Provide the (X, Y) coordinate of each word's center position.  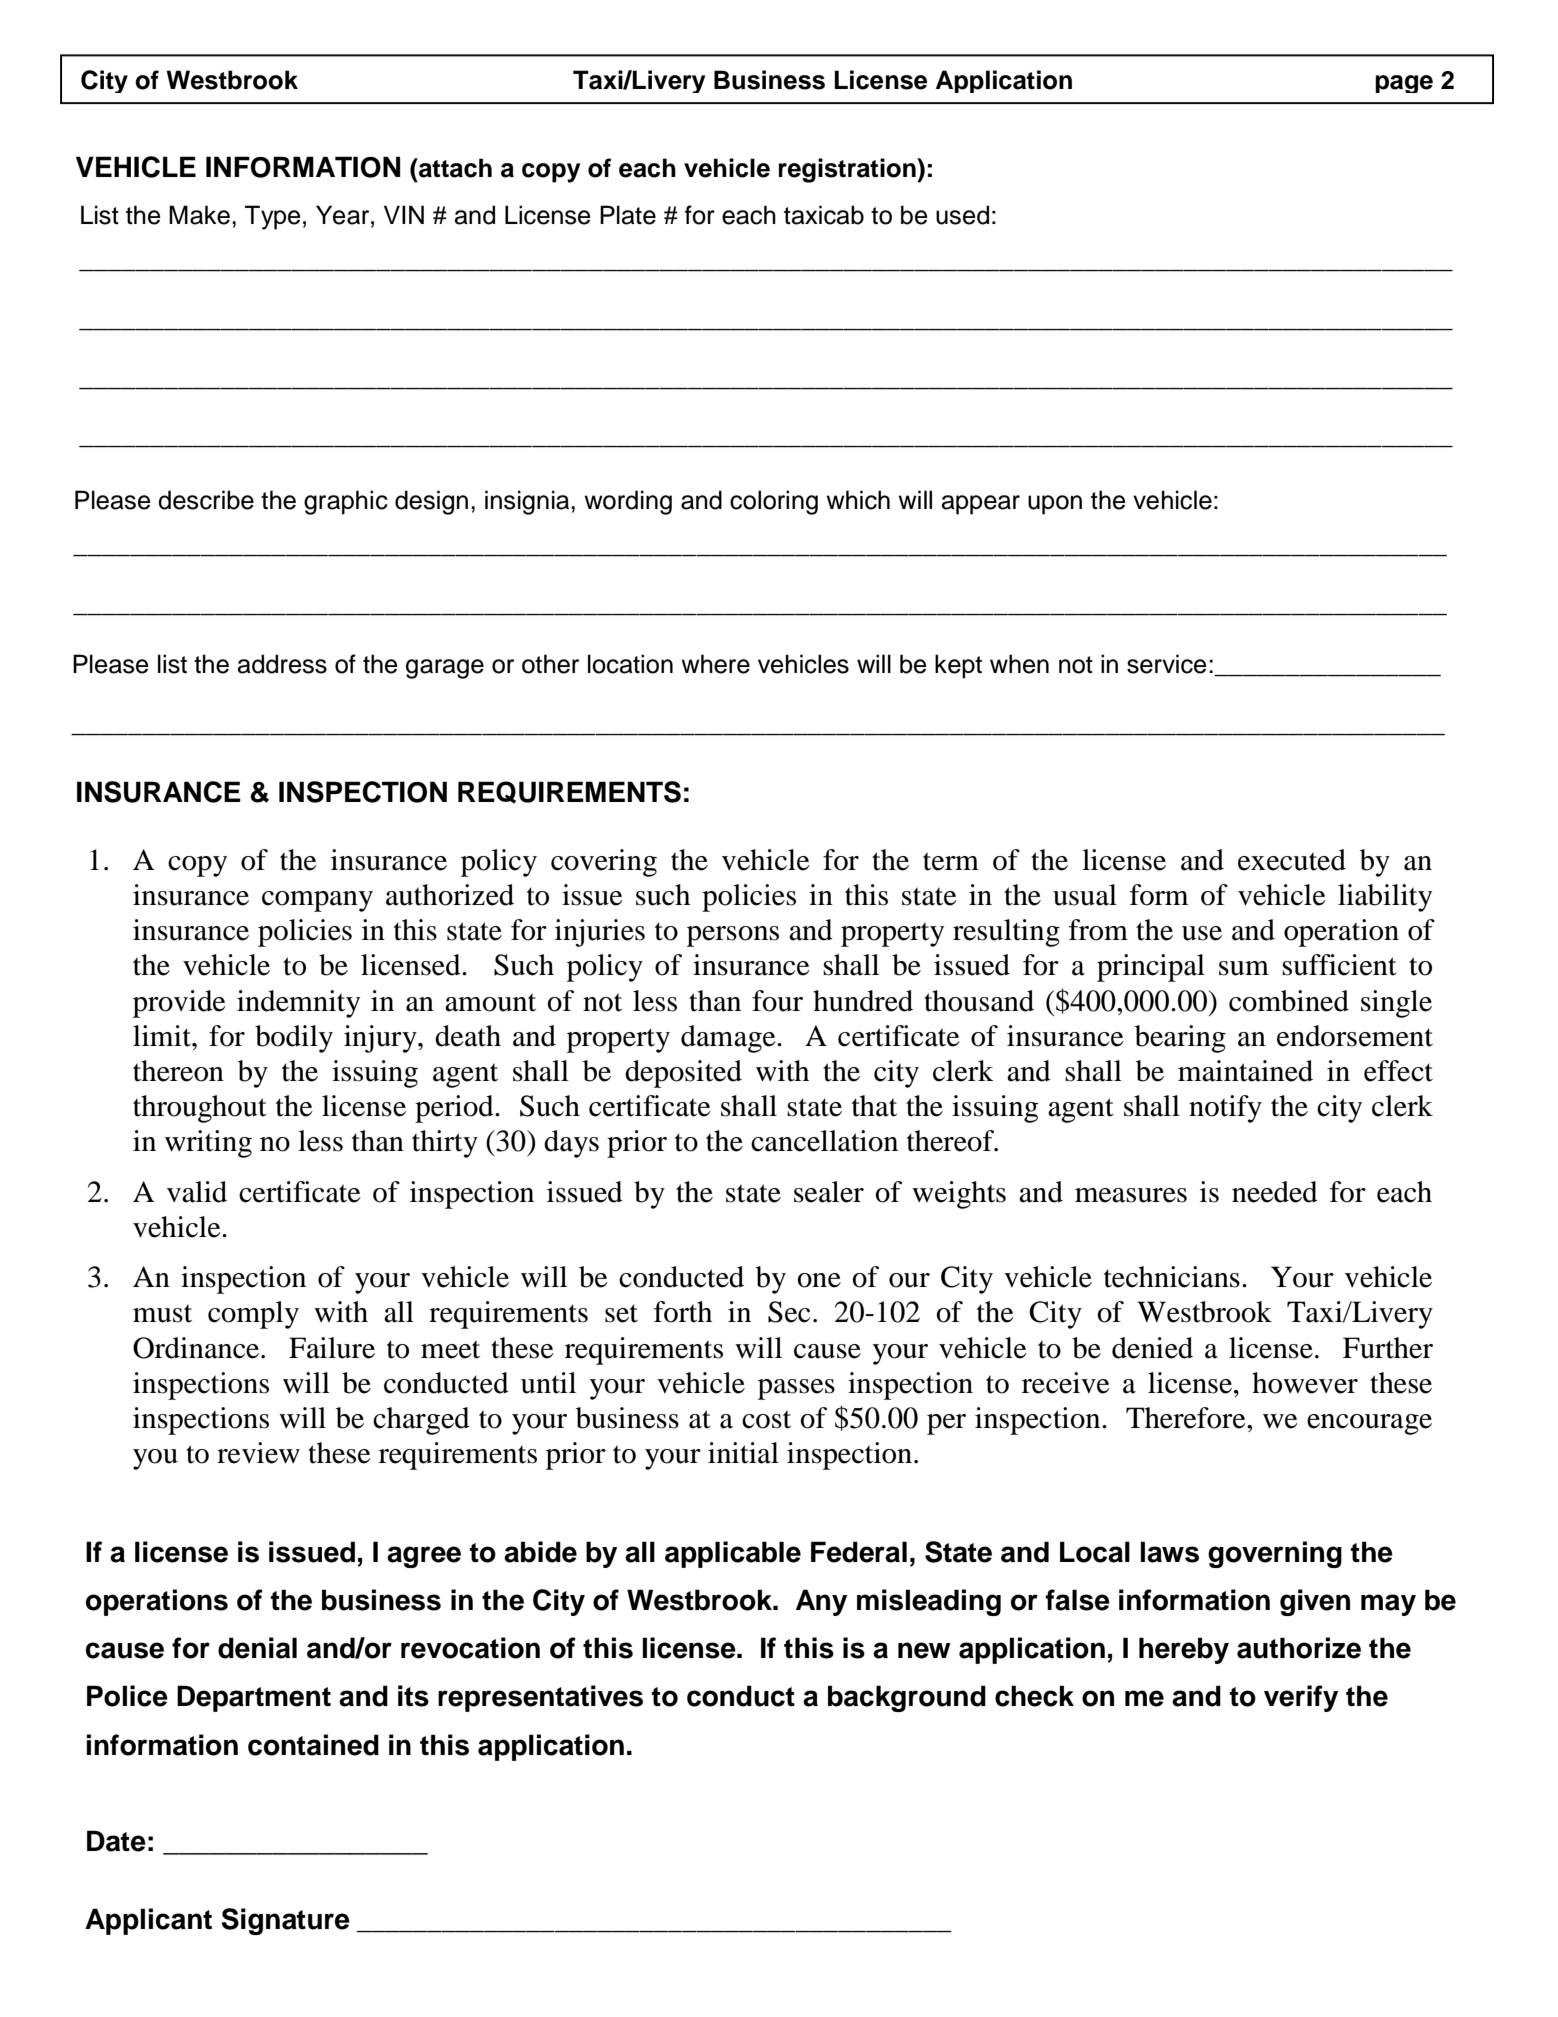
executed (1292, 860)
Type (273, 217)
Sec (789, 1312)
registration (848, 170)
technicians (1172, 1277)
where (715, 664)
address (282, 664)
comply (253, 1315)
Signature (285, 1921)
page (1404, 84)
